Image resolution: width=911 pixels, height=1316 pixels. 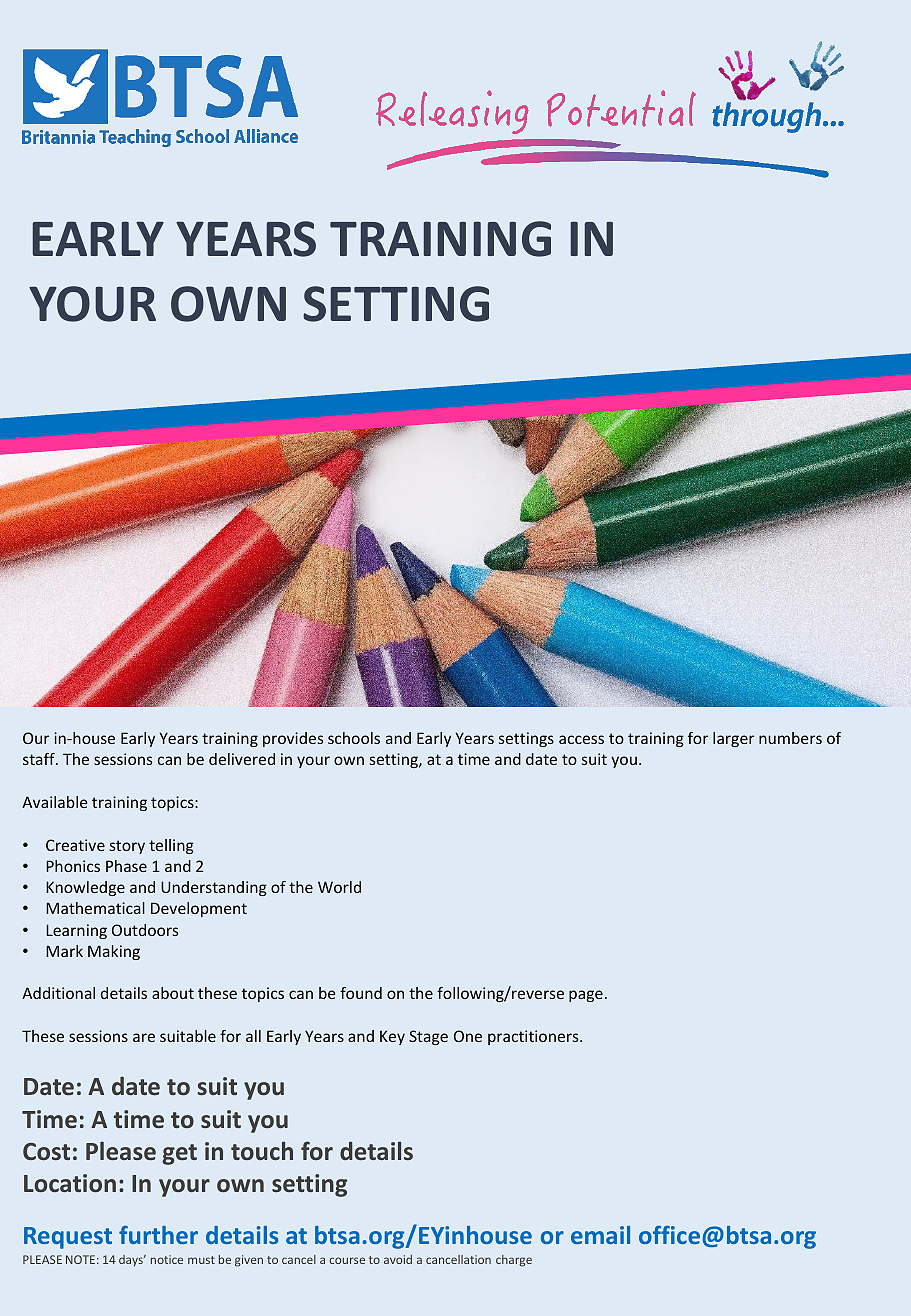 I want to click on email, so click(x=600, y=1235).
